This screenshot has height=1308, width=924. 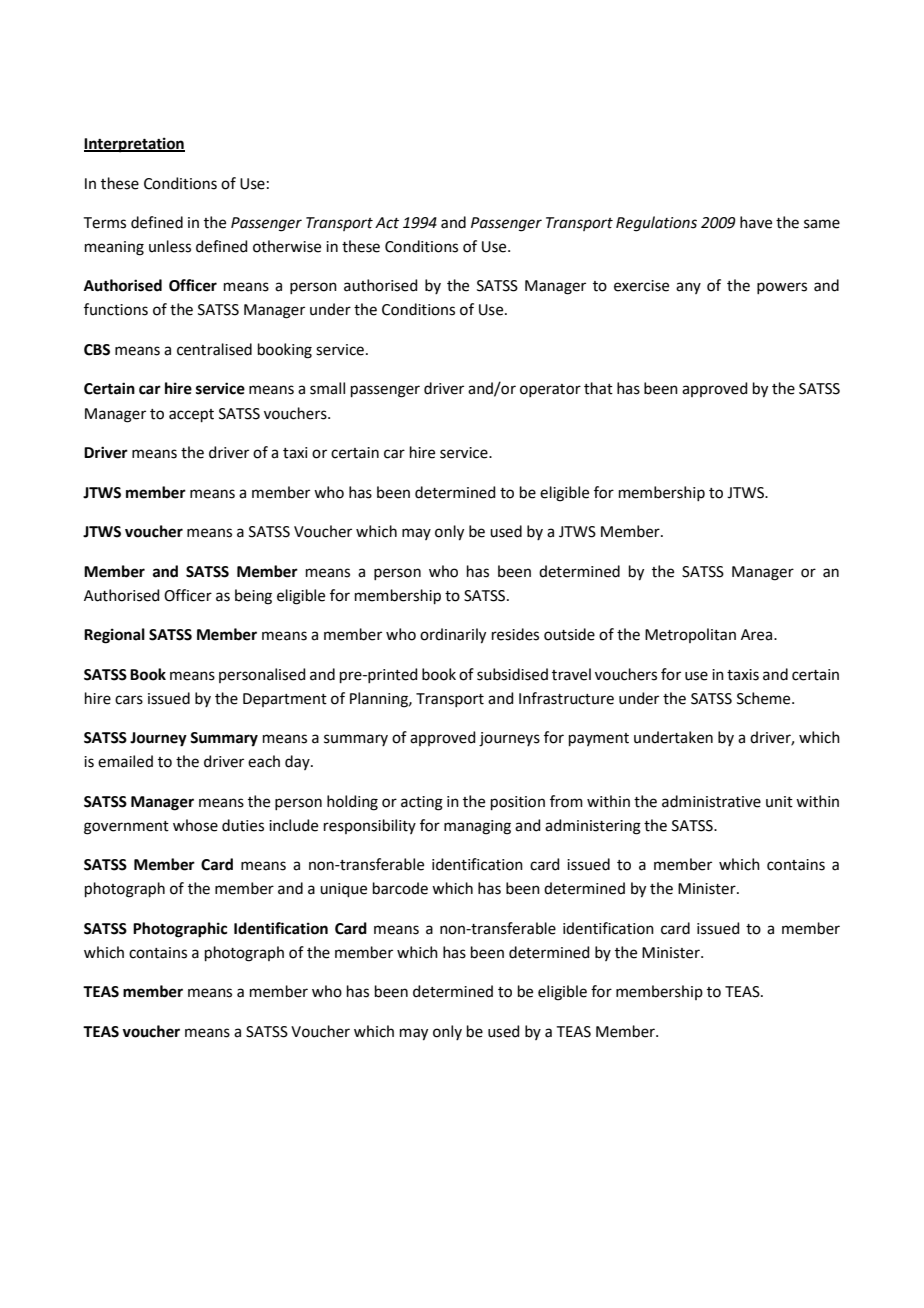 What do you see at coordinates (400, 888) in the screenshot?
I see `barcode` at bounding box center [400, 888].
